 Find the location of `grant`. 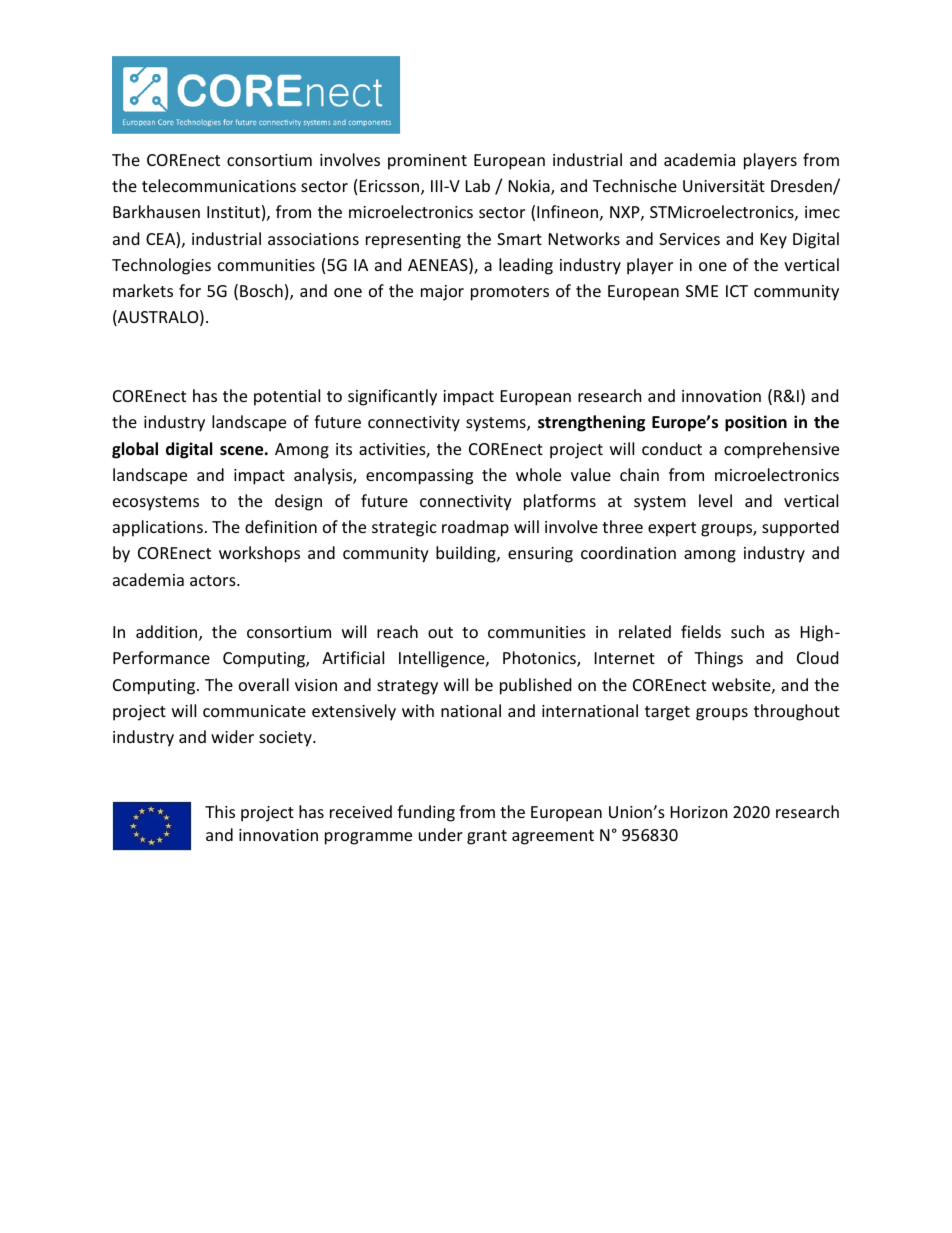

grant is located at coordinates (487, 837).
